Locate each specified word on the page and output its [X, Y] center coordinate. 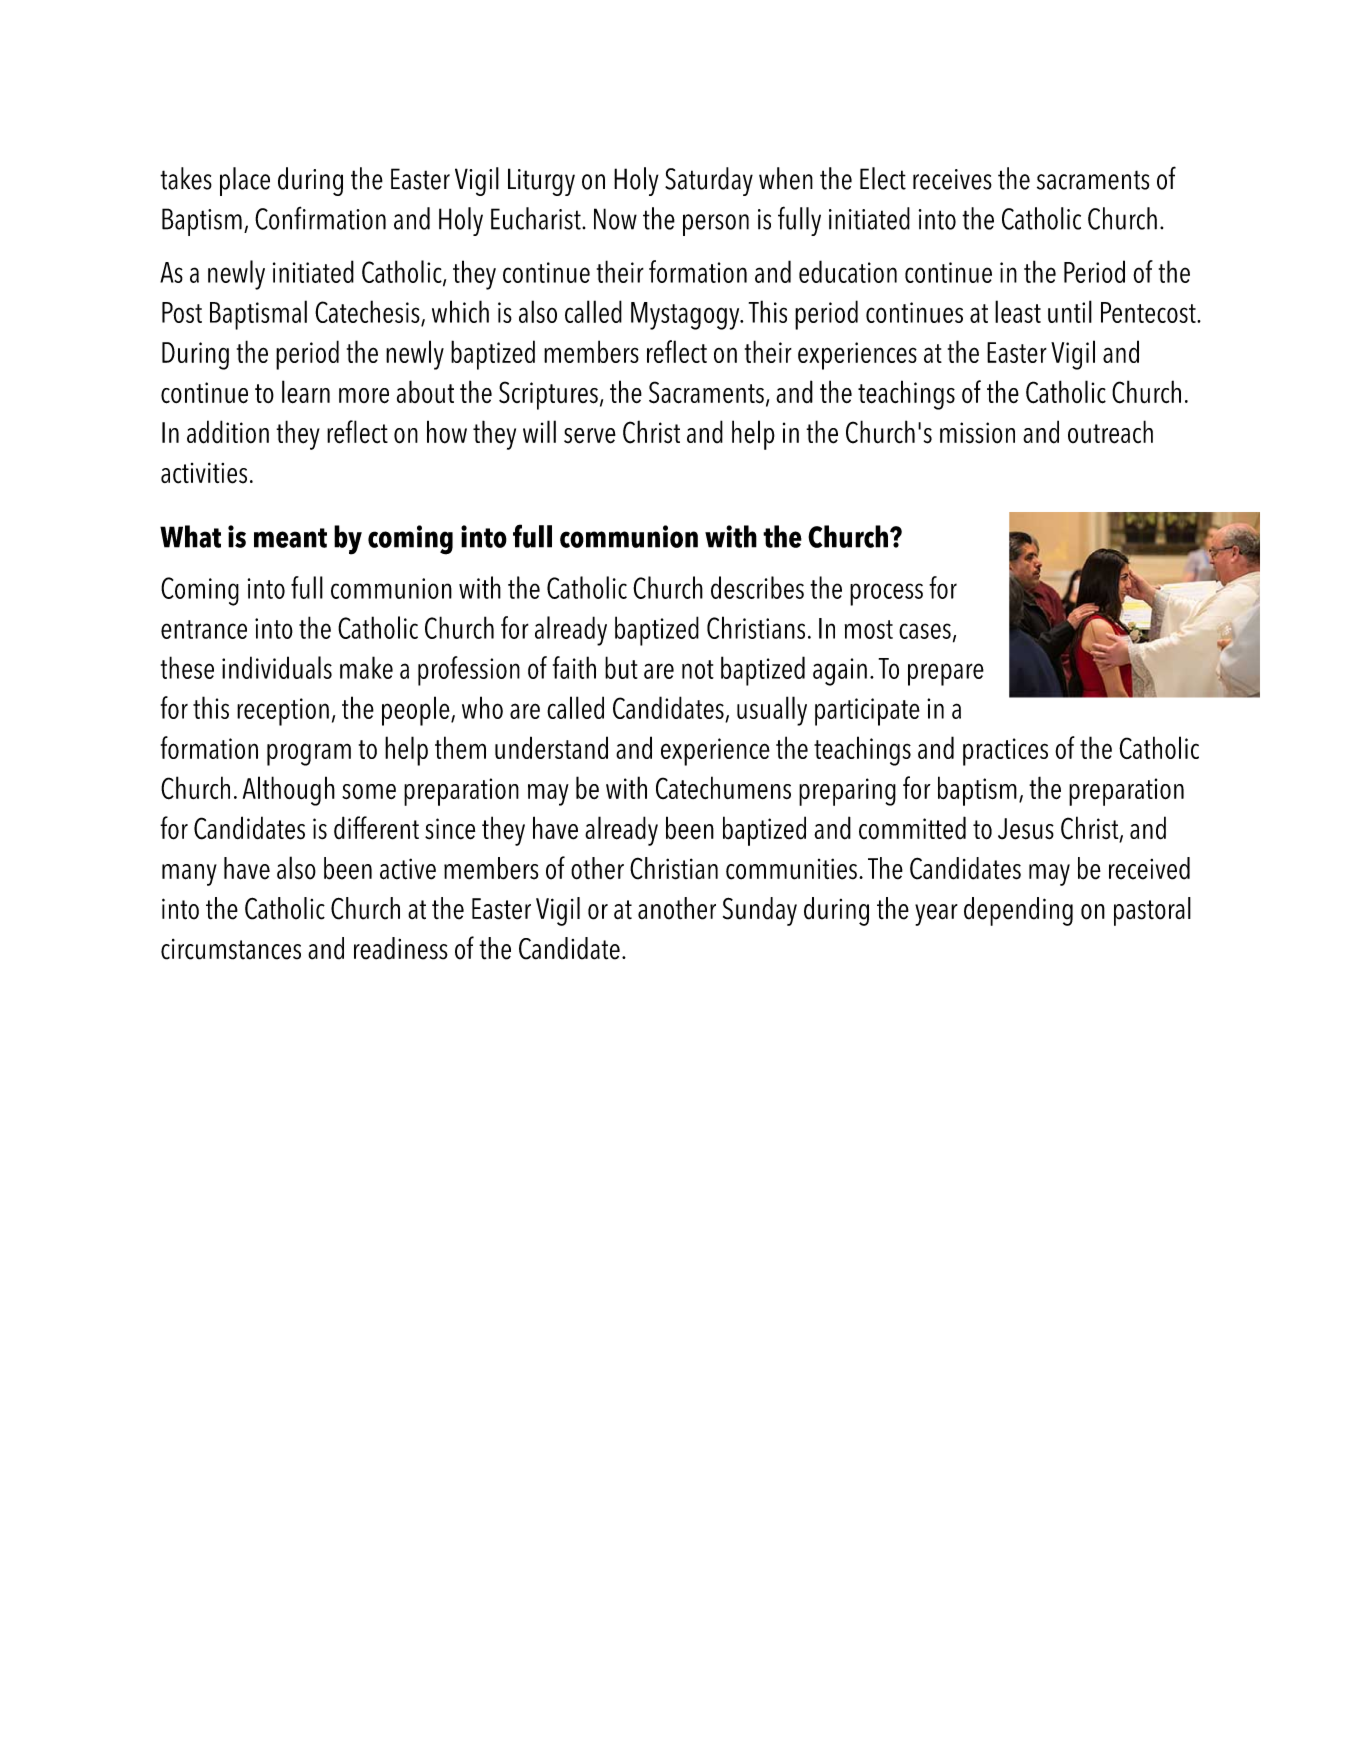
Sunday [760, 911]
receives [952, 179]
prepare [946, 674]
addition [228, 432]
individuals [277, 667]
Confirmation [320, 218]
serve [590, 436]
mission [977, 433]
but [621, 667]
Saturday [709, 181]
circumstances [231, 949]
